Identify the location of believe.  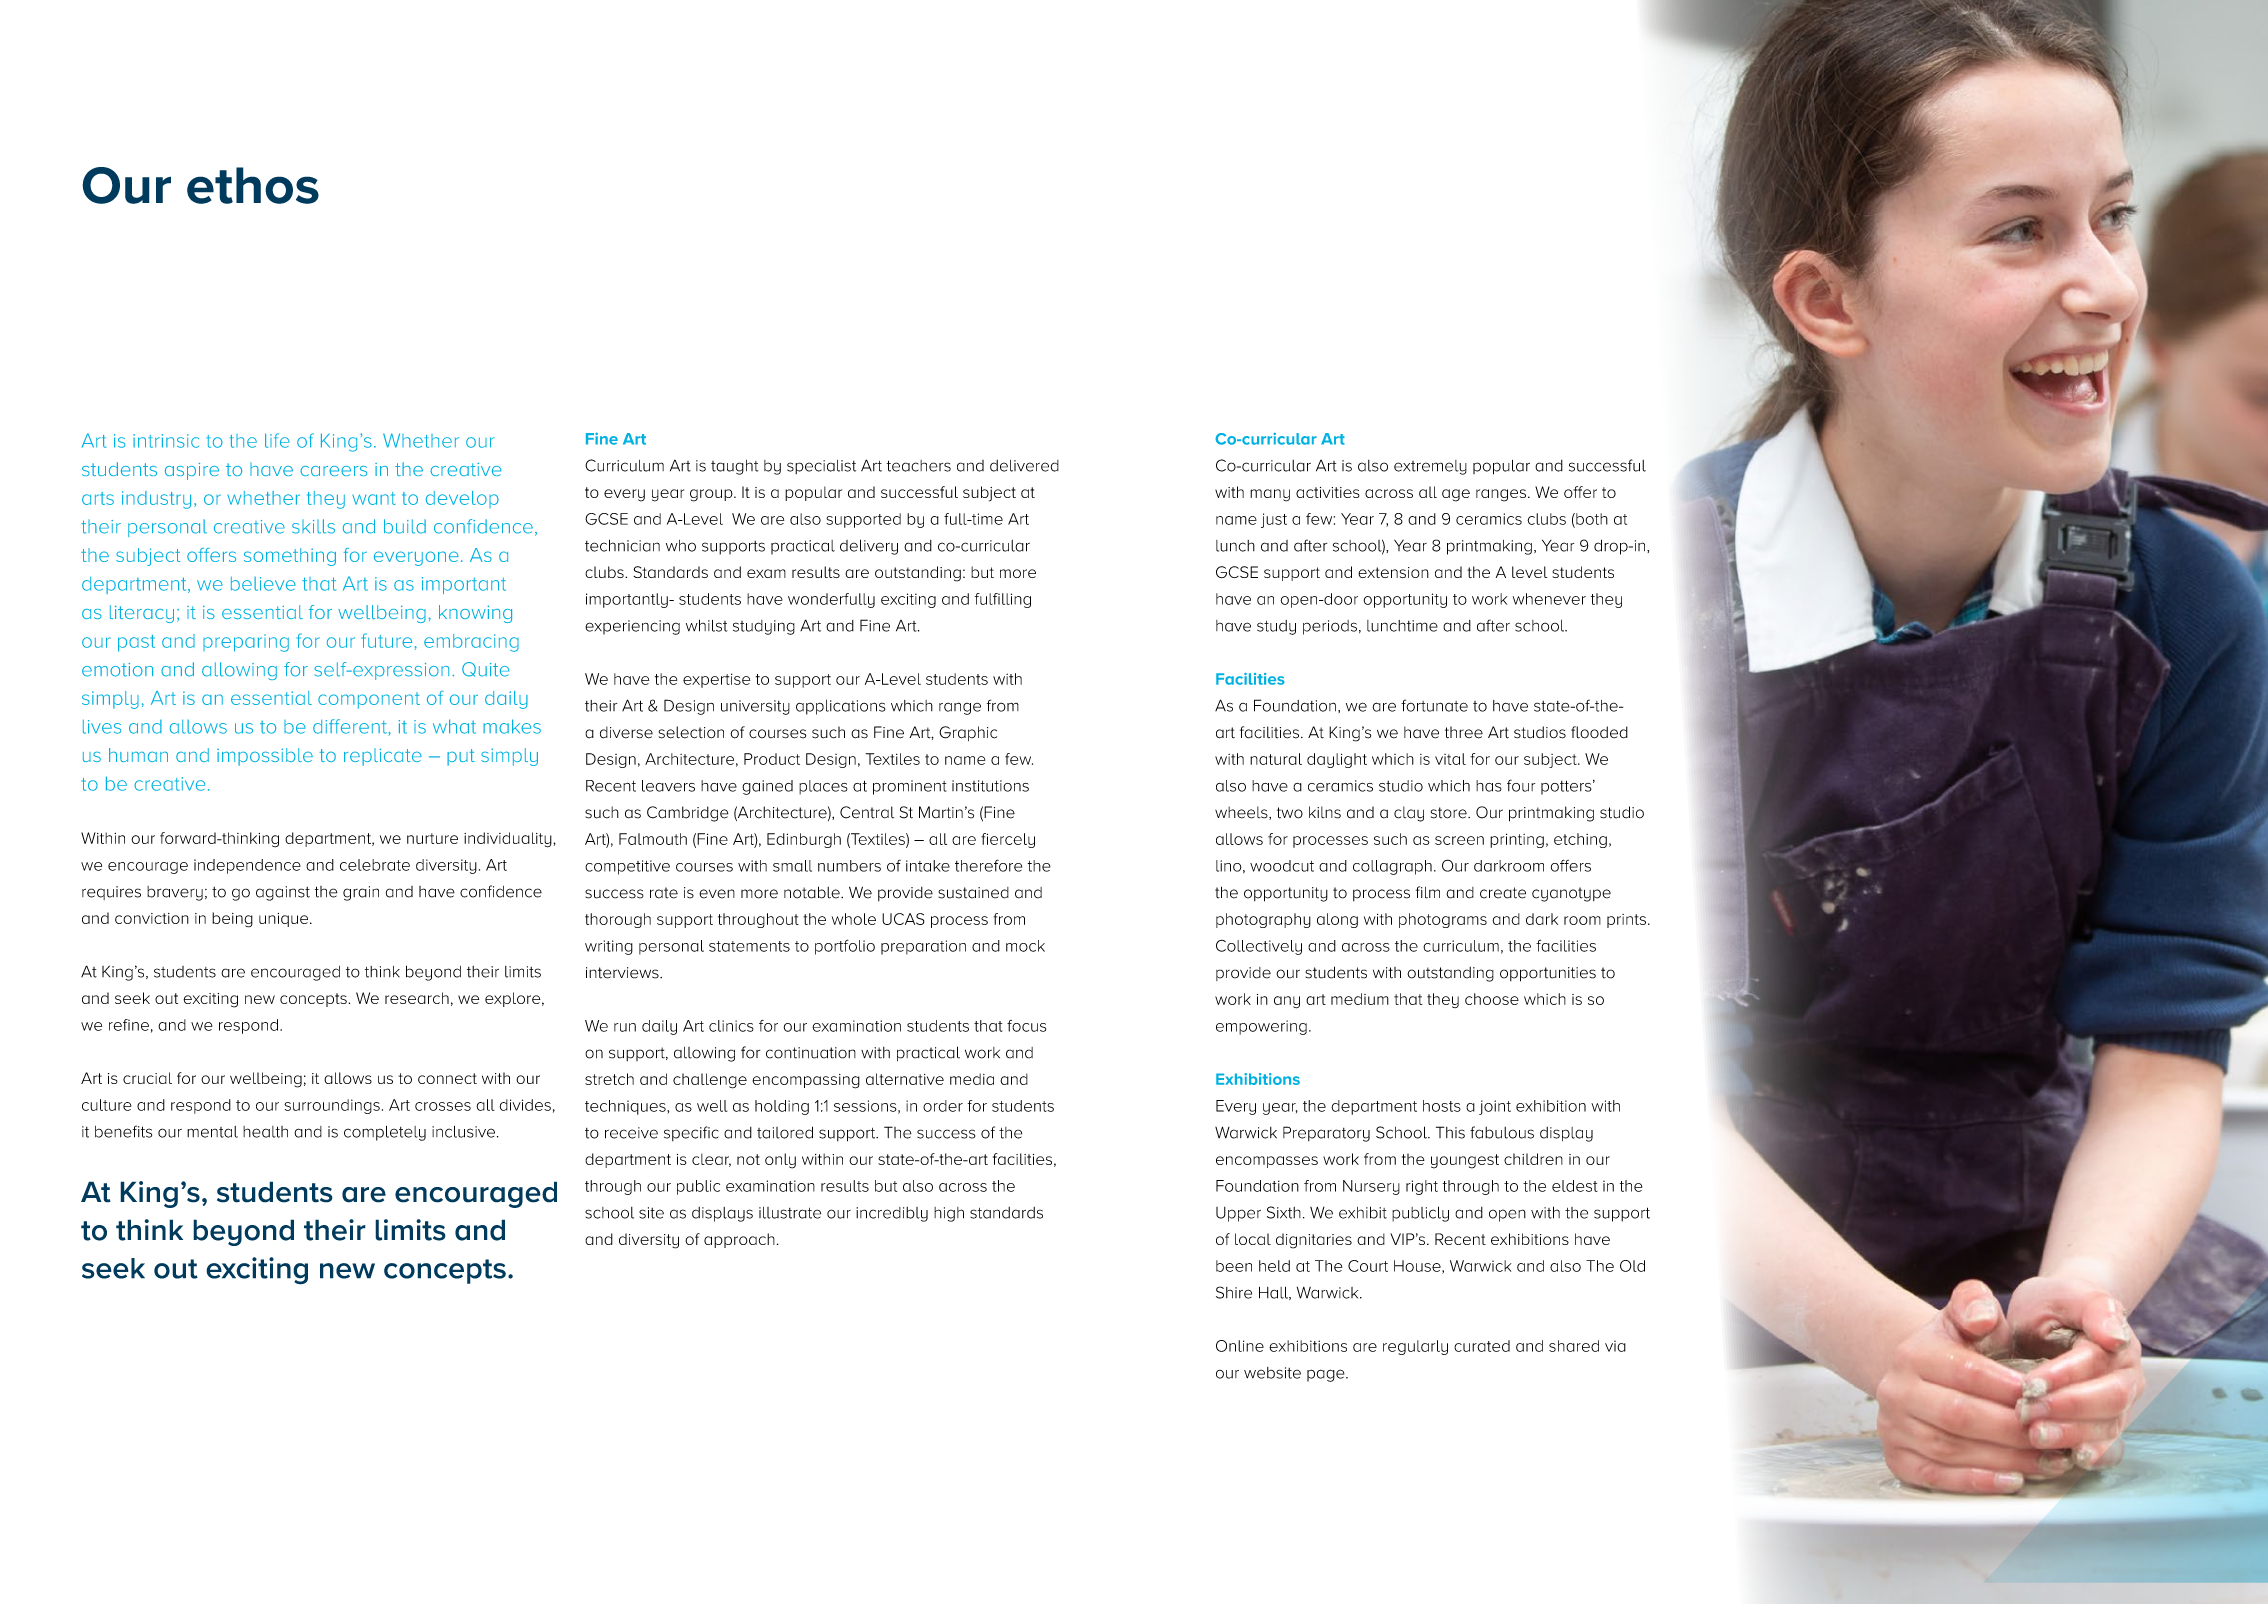
(263, 584).
